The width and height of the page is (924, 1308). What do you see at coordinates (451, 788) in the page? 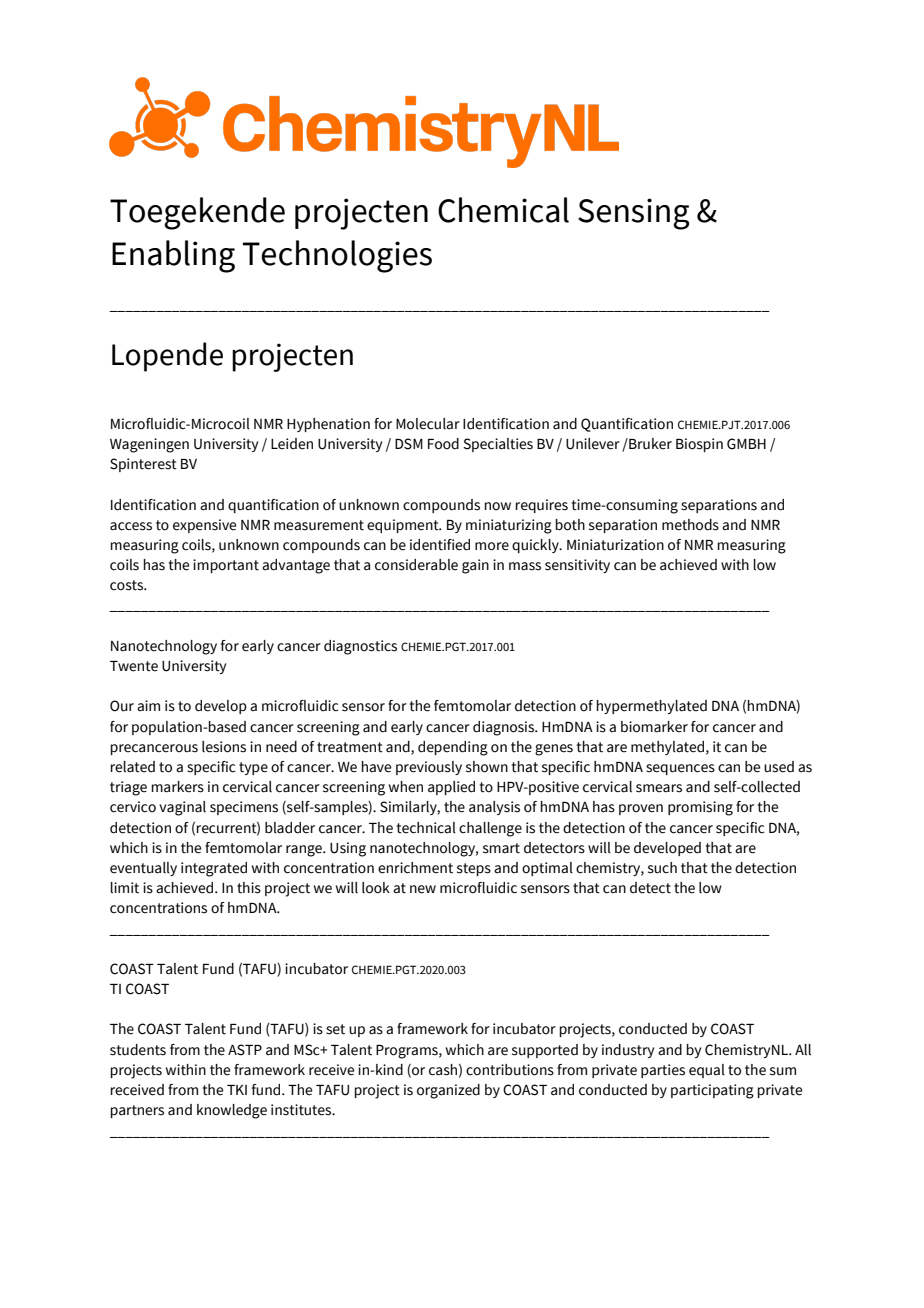
I see `applied` at bounding box center [451, 788].
